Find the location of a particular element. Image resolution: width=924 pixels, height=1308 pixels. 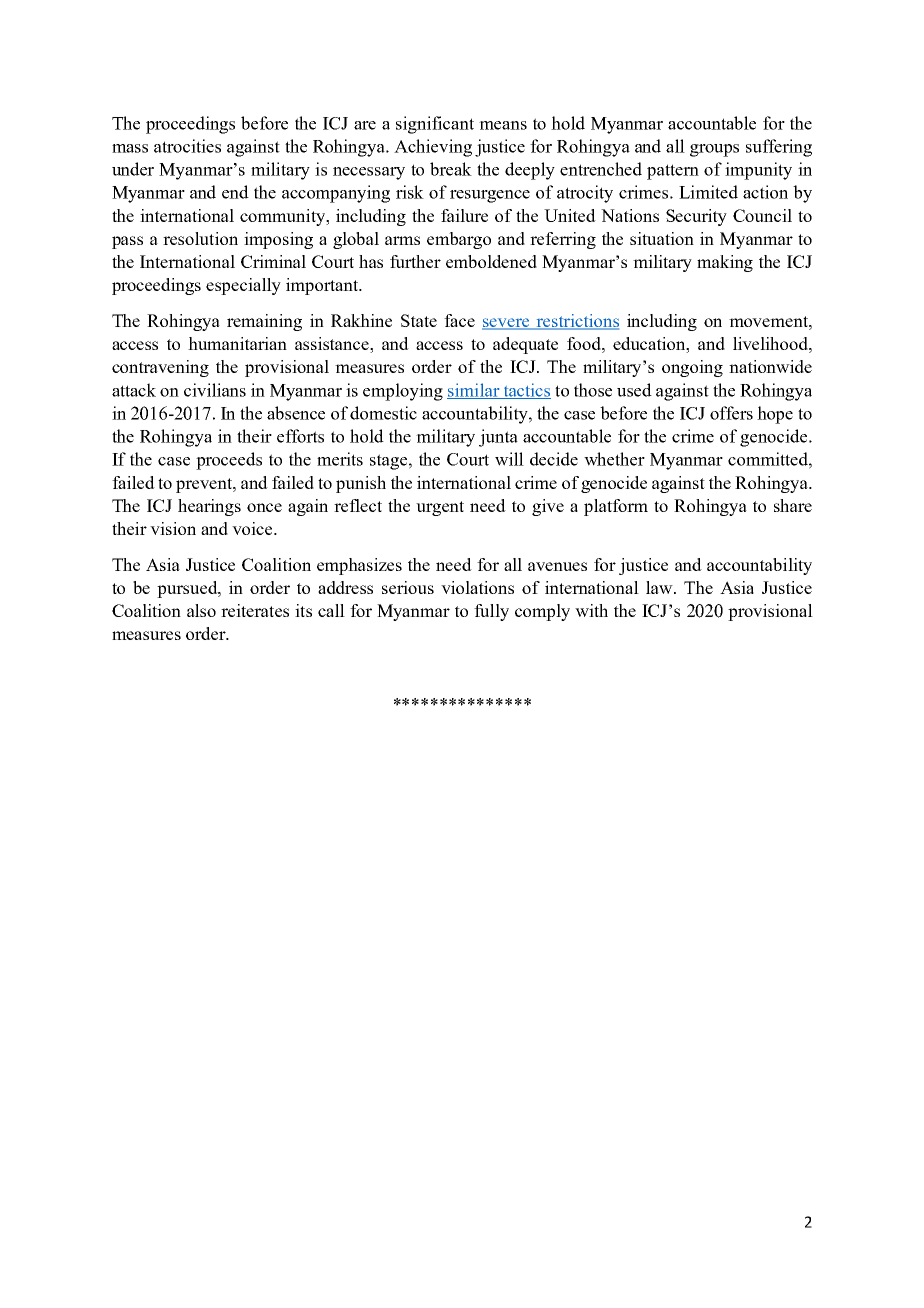

Achieving is located at coordinates (433, 148).
